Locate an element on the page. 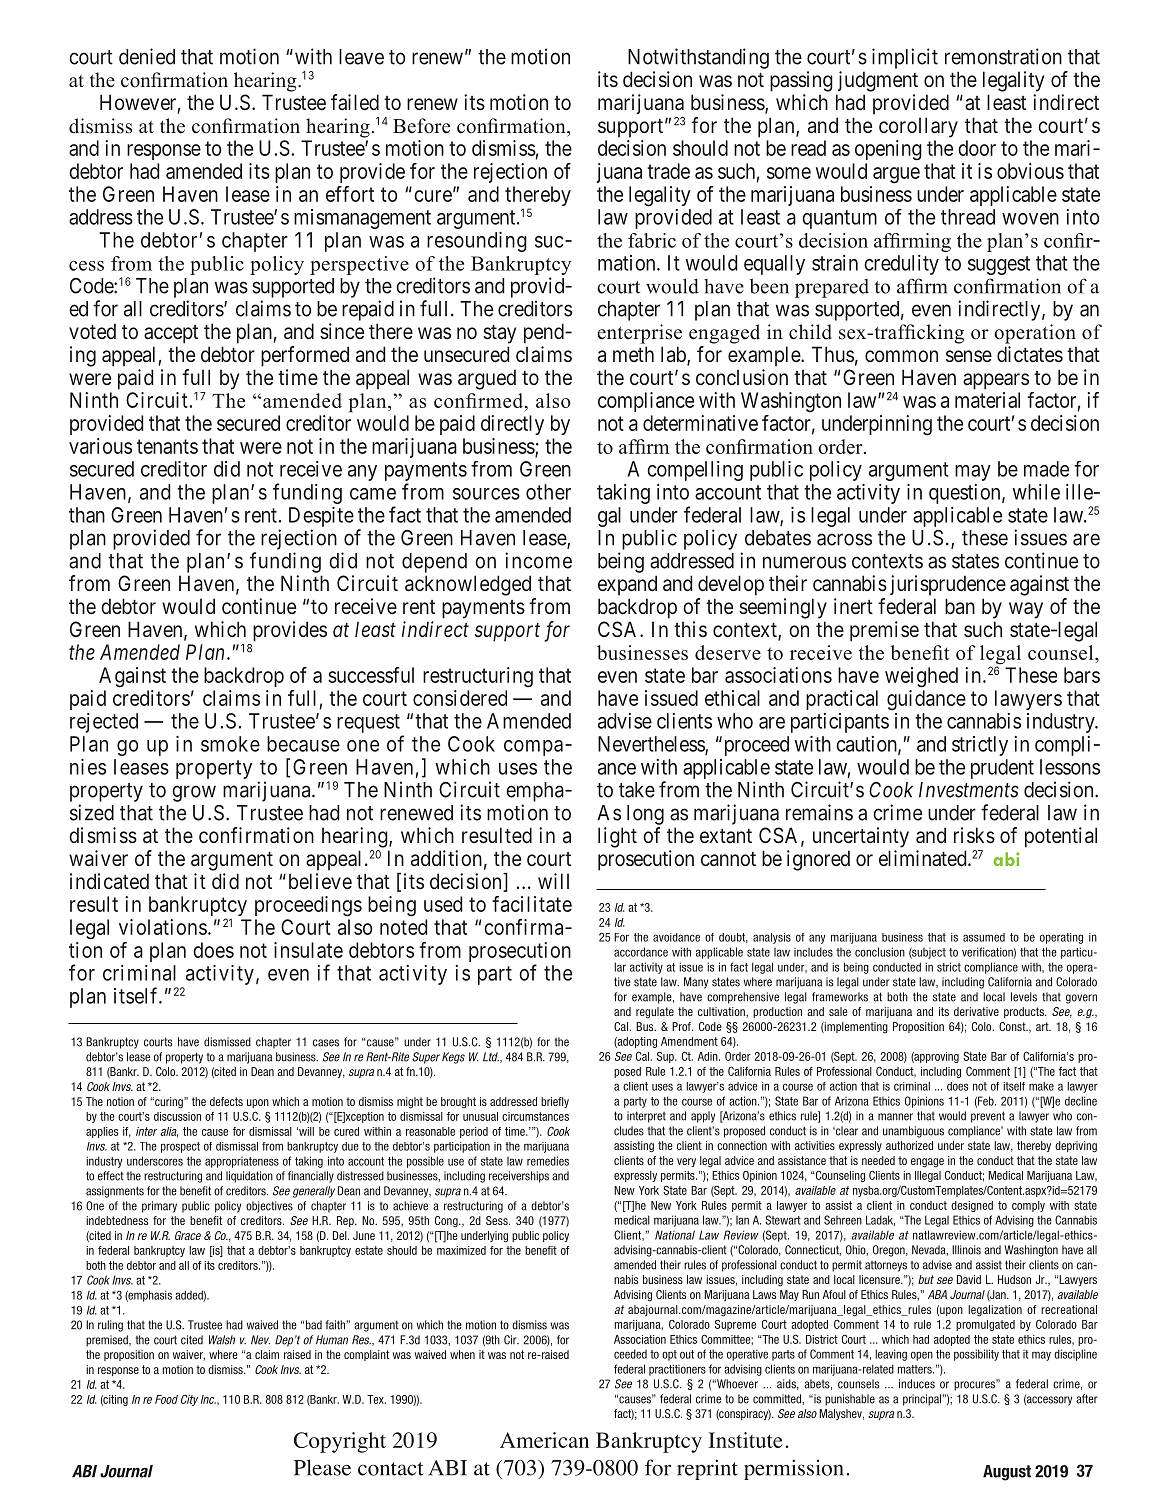 Image resolution: width=1168 pixels, height=1512 pixels. American is located at coordinates (544, 1440).
